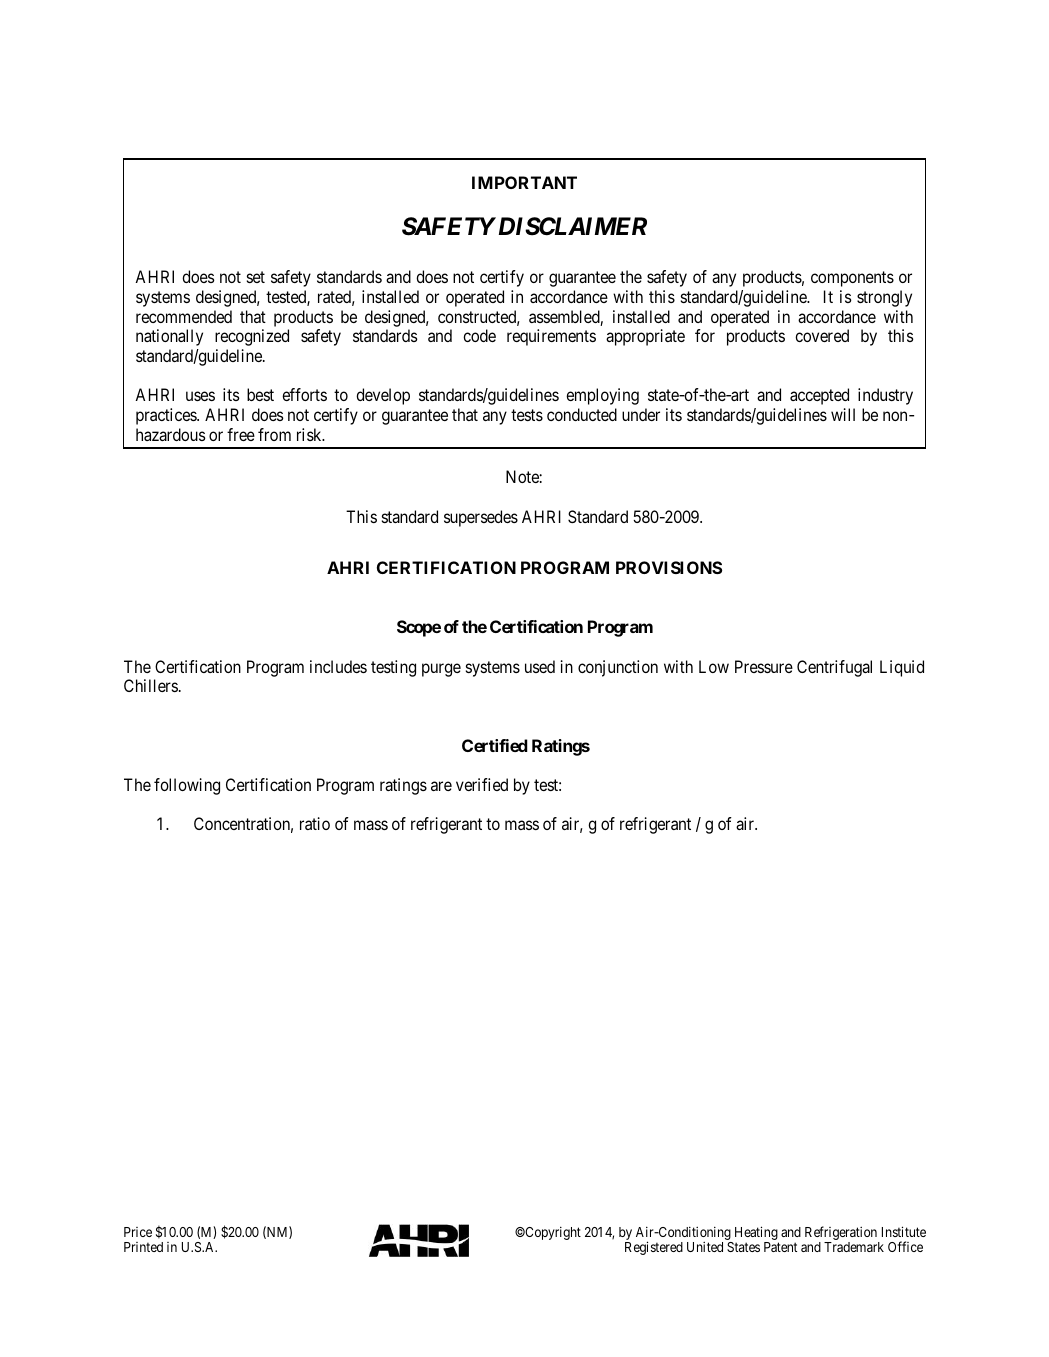  Describe the element at coordinates (241, 434) in the document. I see `free` at that location.
